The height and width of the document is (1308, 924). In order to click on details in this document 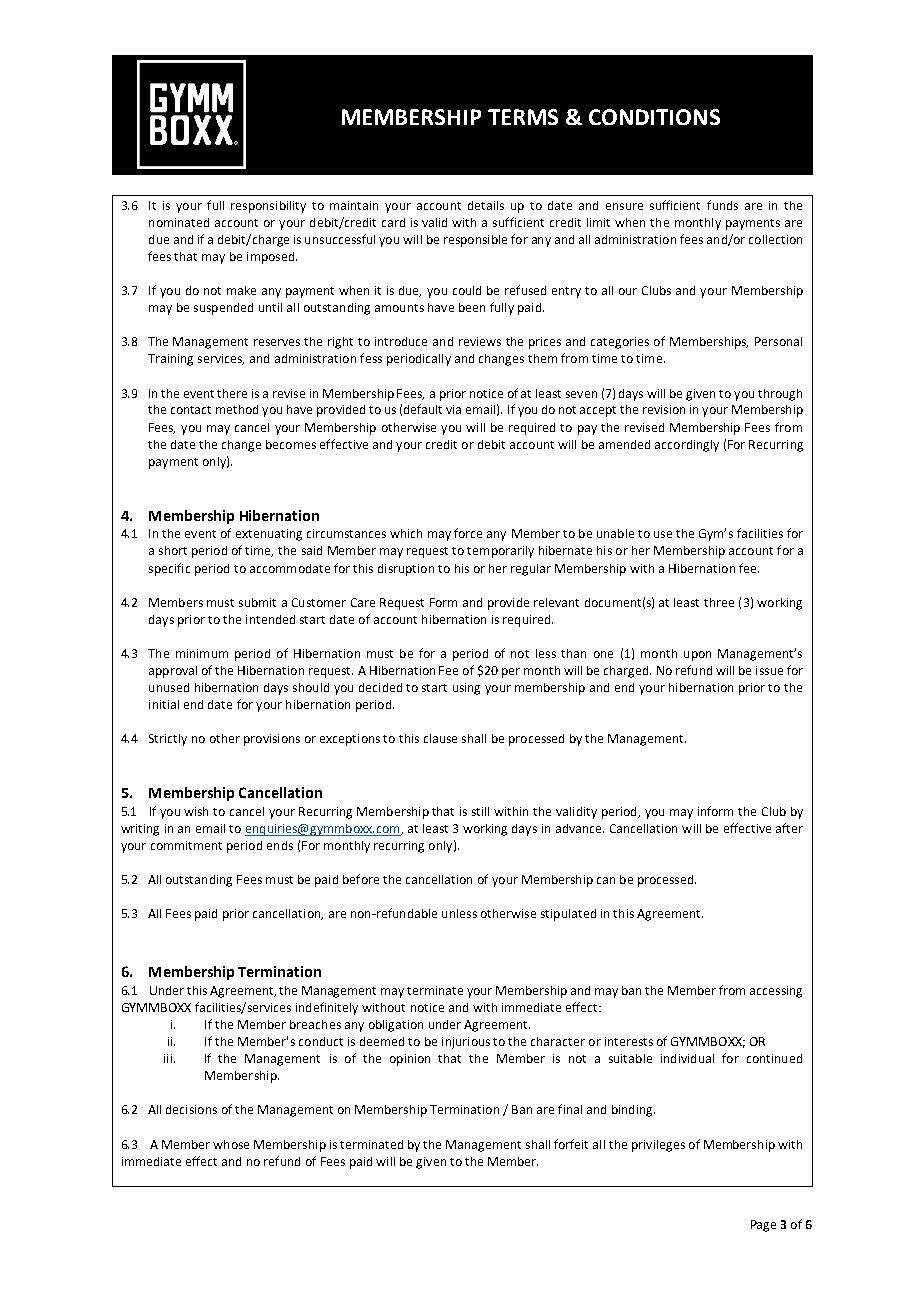, I will do `click(486, 205)`.
